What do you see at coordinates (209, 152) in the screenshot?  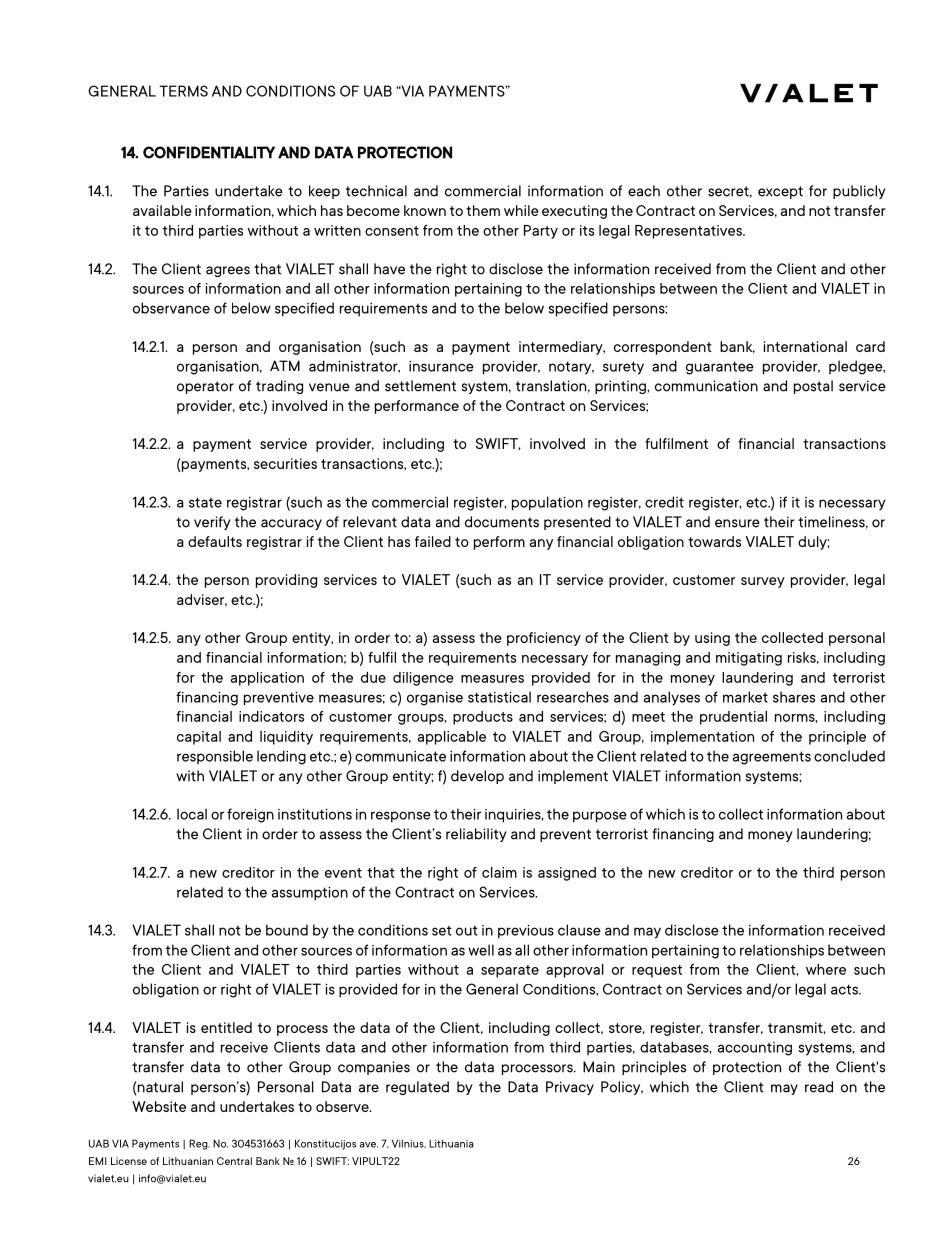 I see `CONFIDENTIALITY` at bounding box center [209, 152].
